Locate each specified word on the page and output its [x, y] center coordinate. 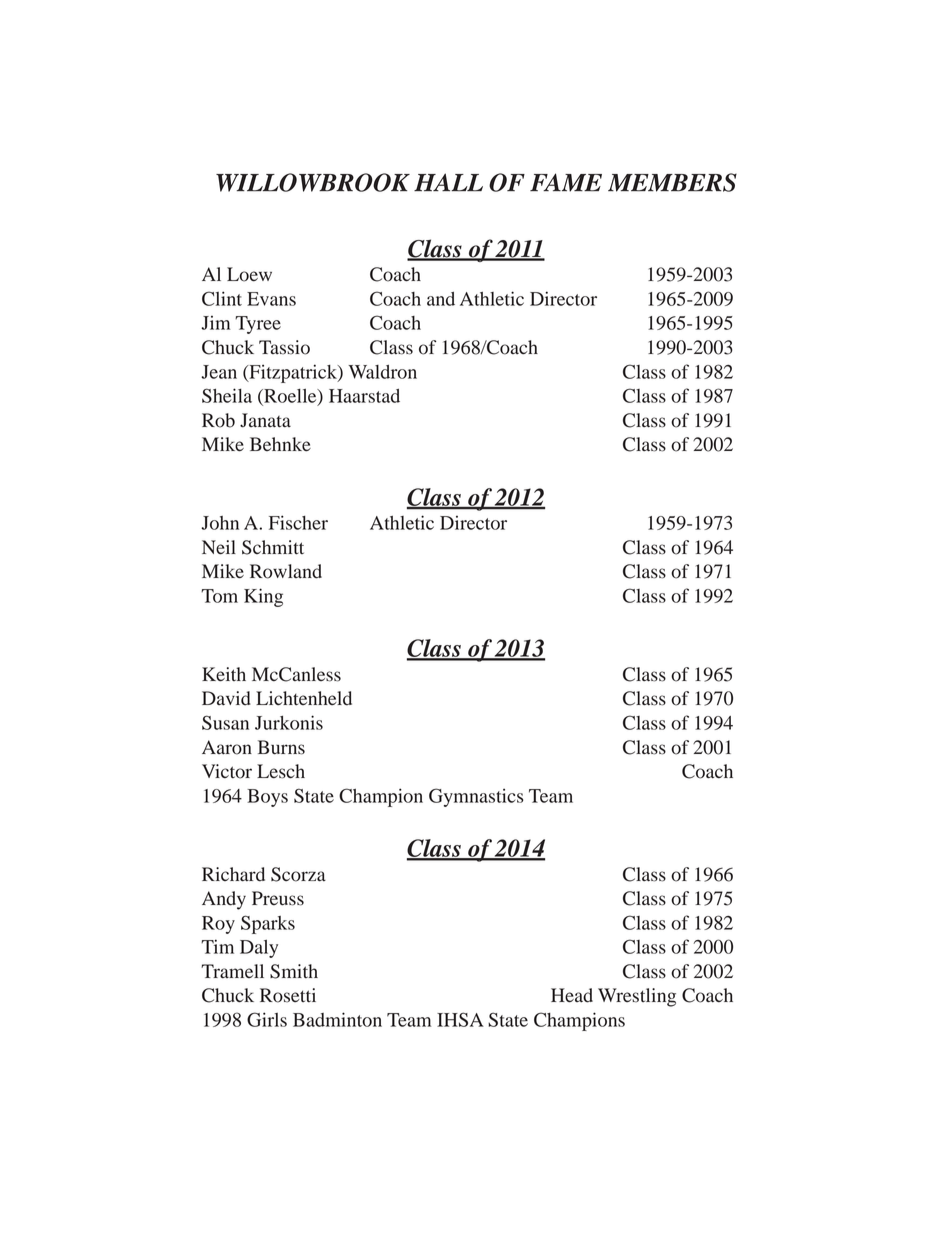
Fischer [298, 522]
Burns [281, 747]
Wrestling [637, 997]
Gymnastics [476, 797]
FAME [566, 182]
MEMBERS [672, 182]
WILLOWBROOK [313, 182]
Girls [267, 1019]
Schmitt [273, 547]
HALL [448, 182]
